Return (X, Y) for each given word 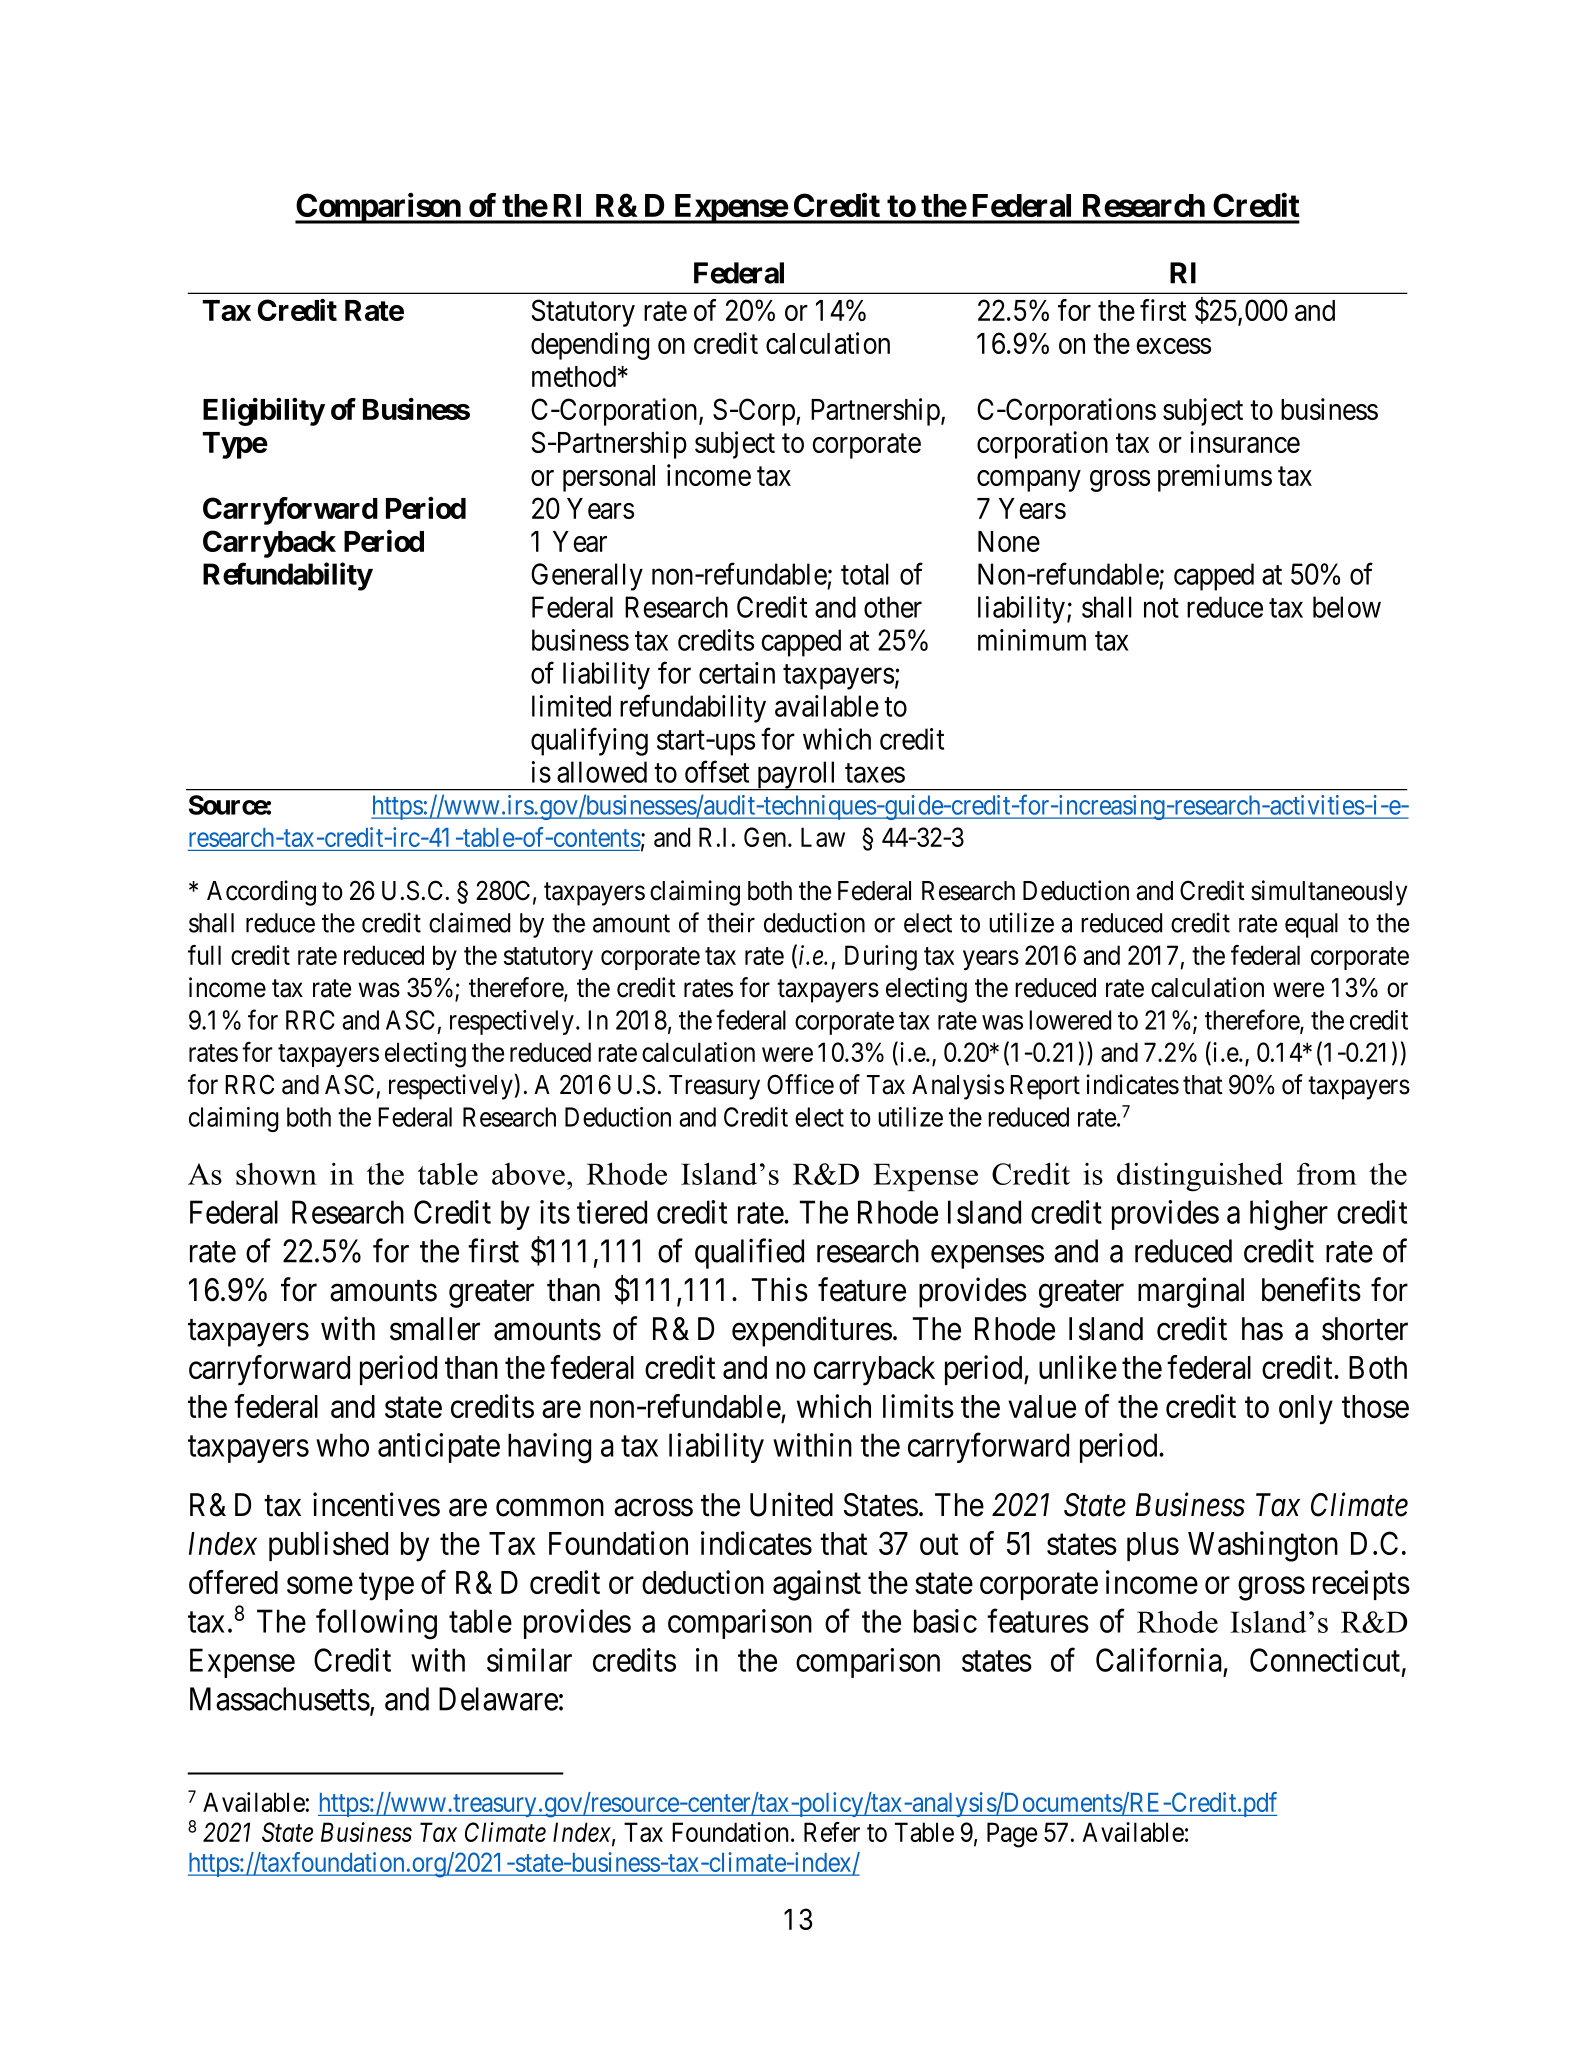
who (342, 1445)
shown (276, 1174)
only (1306, 1410)
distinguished (1200, 1177)
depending (590, 346)
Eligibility (264, 412)
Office (800, 1084)
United (791, 1504)
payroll (797, 776)
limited (571, 706)
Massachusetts (280, 1699)
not (1161, 608)
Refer (832, 1832)
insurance (1245, 442)
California (1159, 1660)
